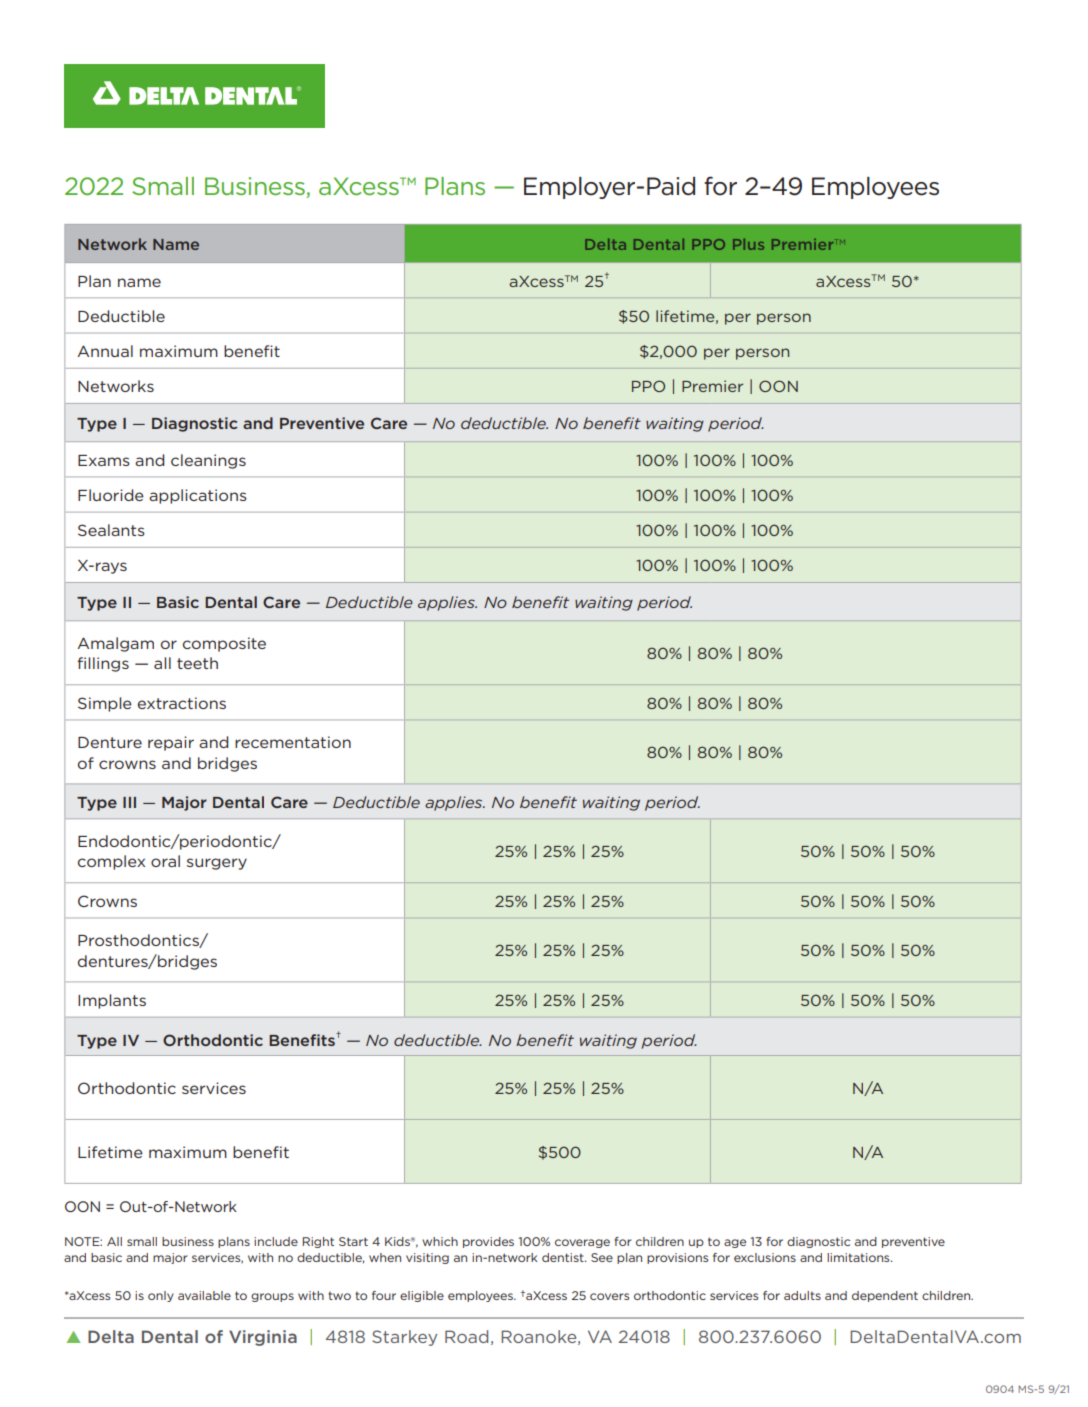  Describe the element at coordinates (748, 244) in the image. I see `Plus` at that location.
